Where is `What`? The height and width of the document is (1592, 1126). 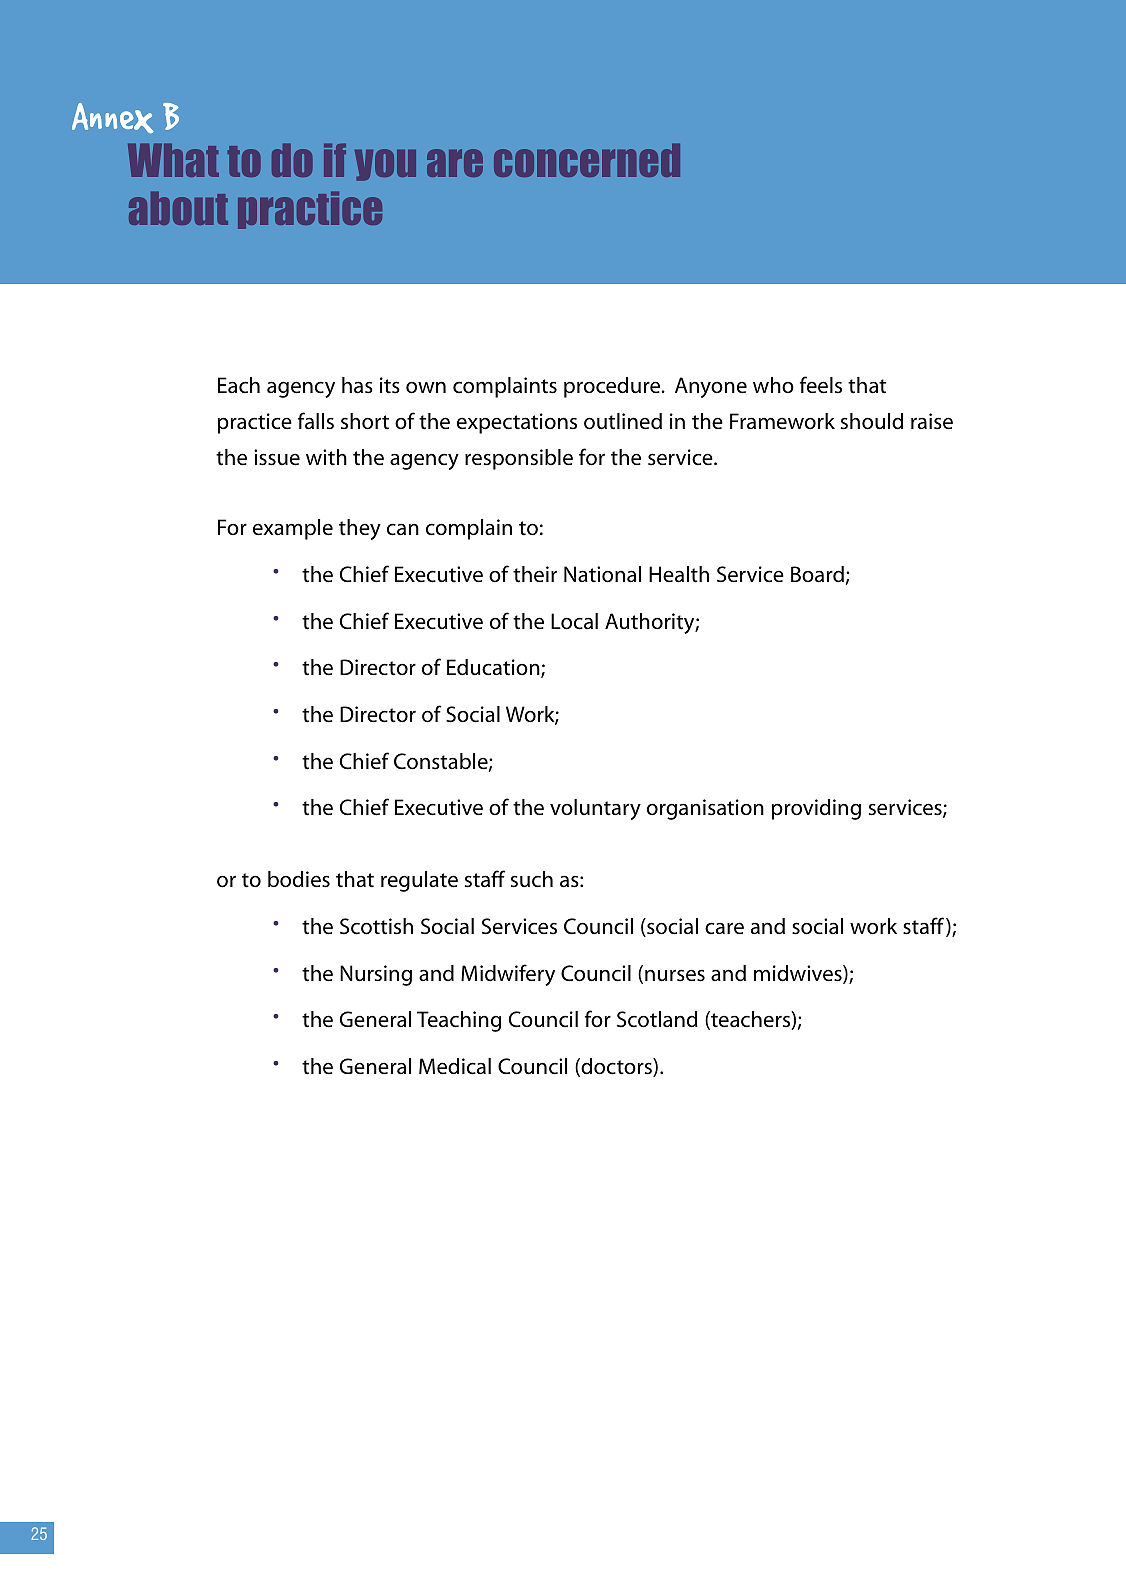
What is located at coordinates (173, 160).
